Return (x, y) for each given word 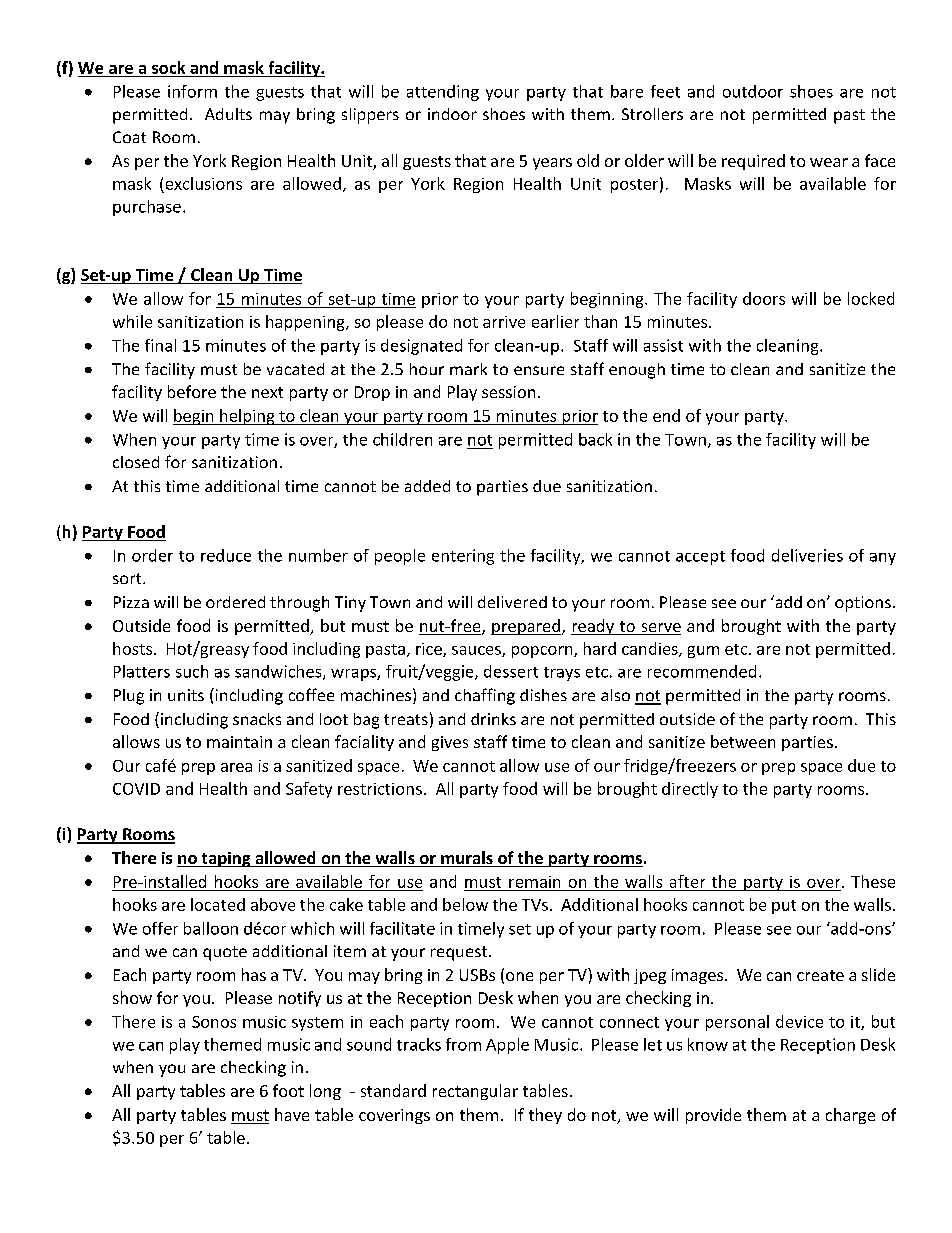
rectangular (475, 1092)
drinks (493, 719)
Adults (228, 114)
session (508, 392)
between (743, 741)
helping (247, 417)
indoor (452, 114)
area (236, 767)
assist (663, 345)
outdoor (753, 91)
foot (288, 1090)
